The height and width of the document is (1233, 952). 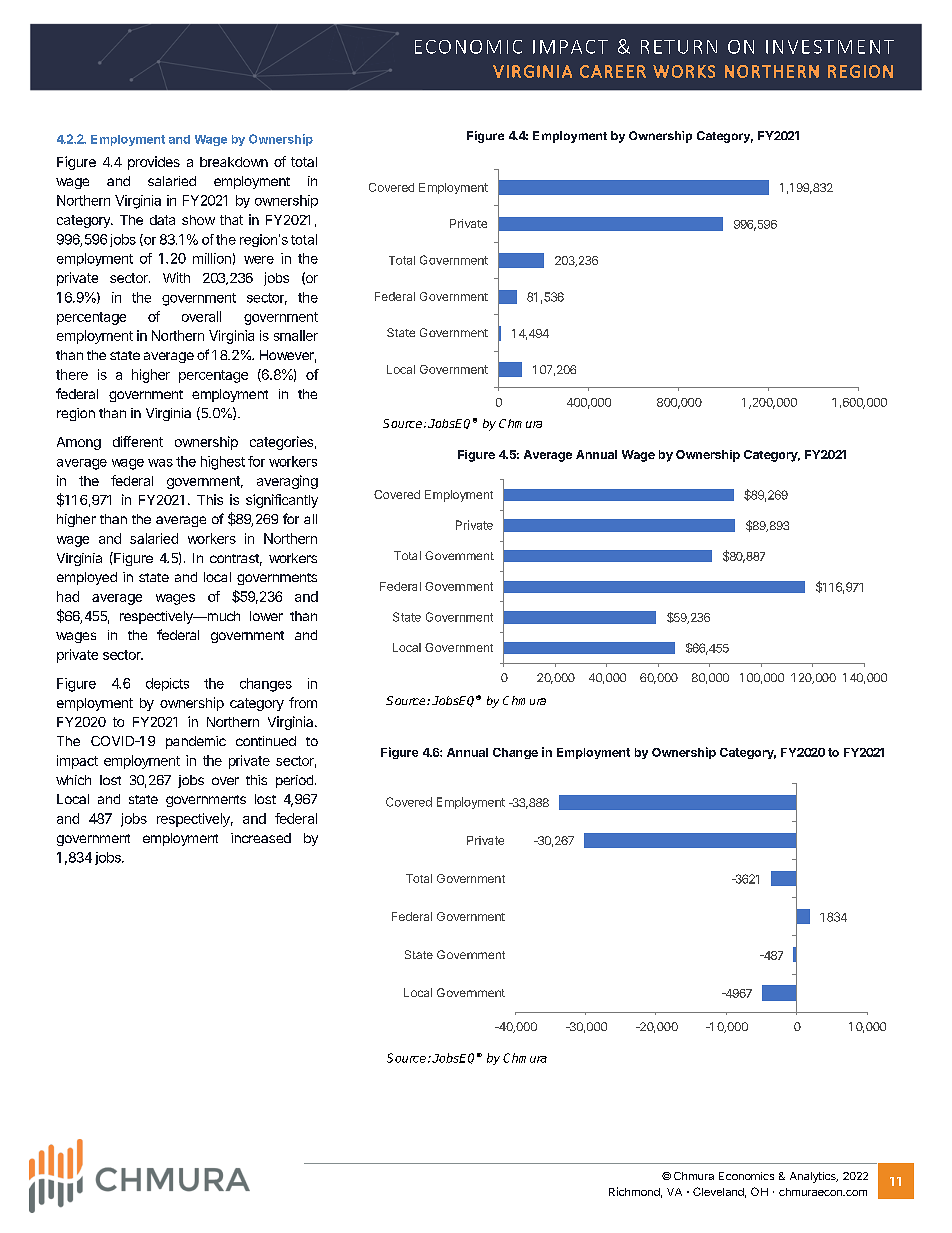 I want to click on RETURN, so click(x=679, y=47).
